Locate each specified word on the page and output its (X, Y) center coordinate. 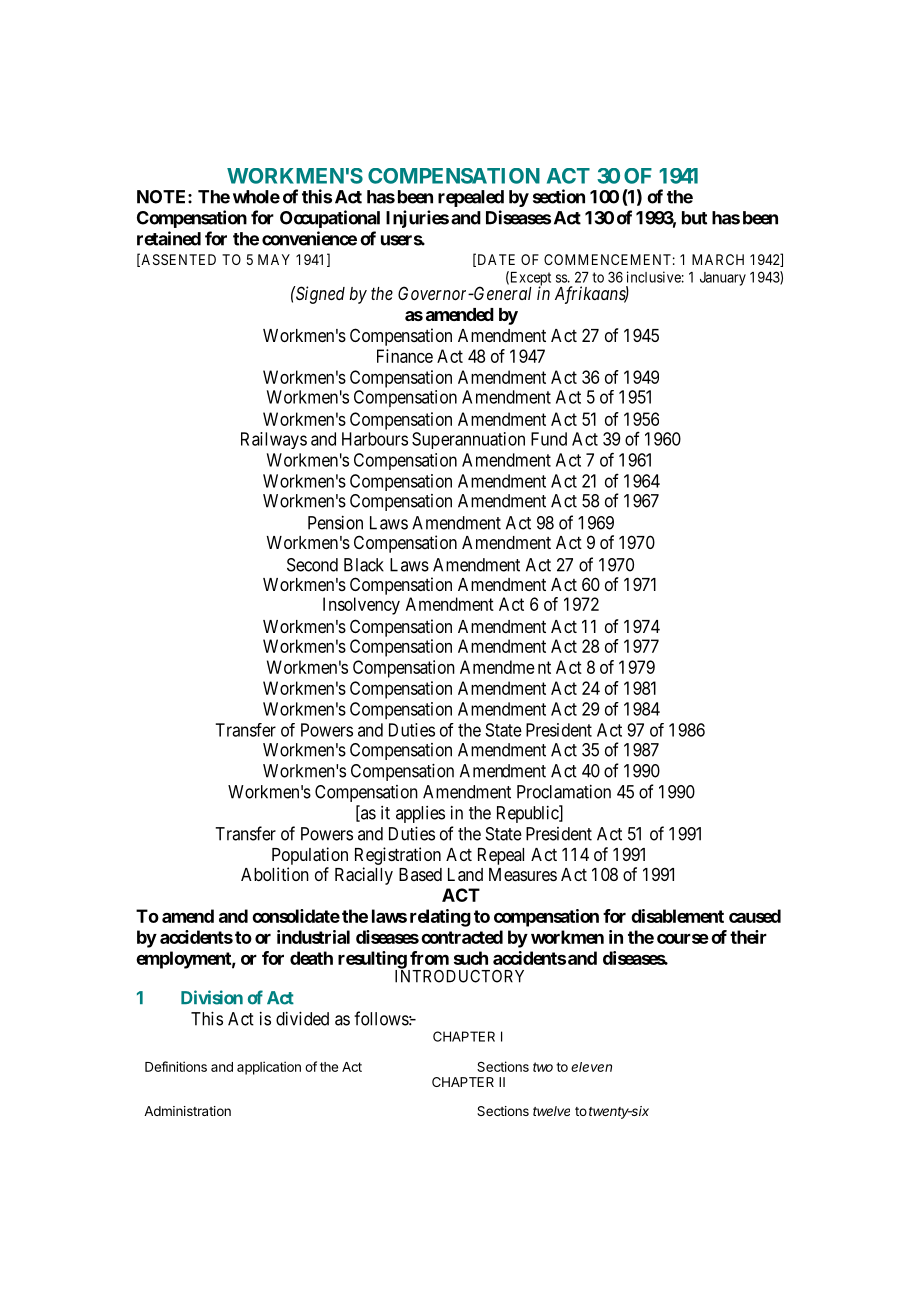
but (694, 218)
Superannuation (468, 440)
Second (312, 565)
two (543, 1067)
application (269, 1068)
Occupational (330, 219)
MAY (274, 259)
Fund (549, 439)
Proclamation (564, 792)
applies (420, 814)
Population (310, 856)
